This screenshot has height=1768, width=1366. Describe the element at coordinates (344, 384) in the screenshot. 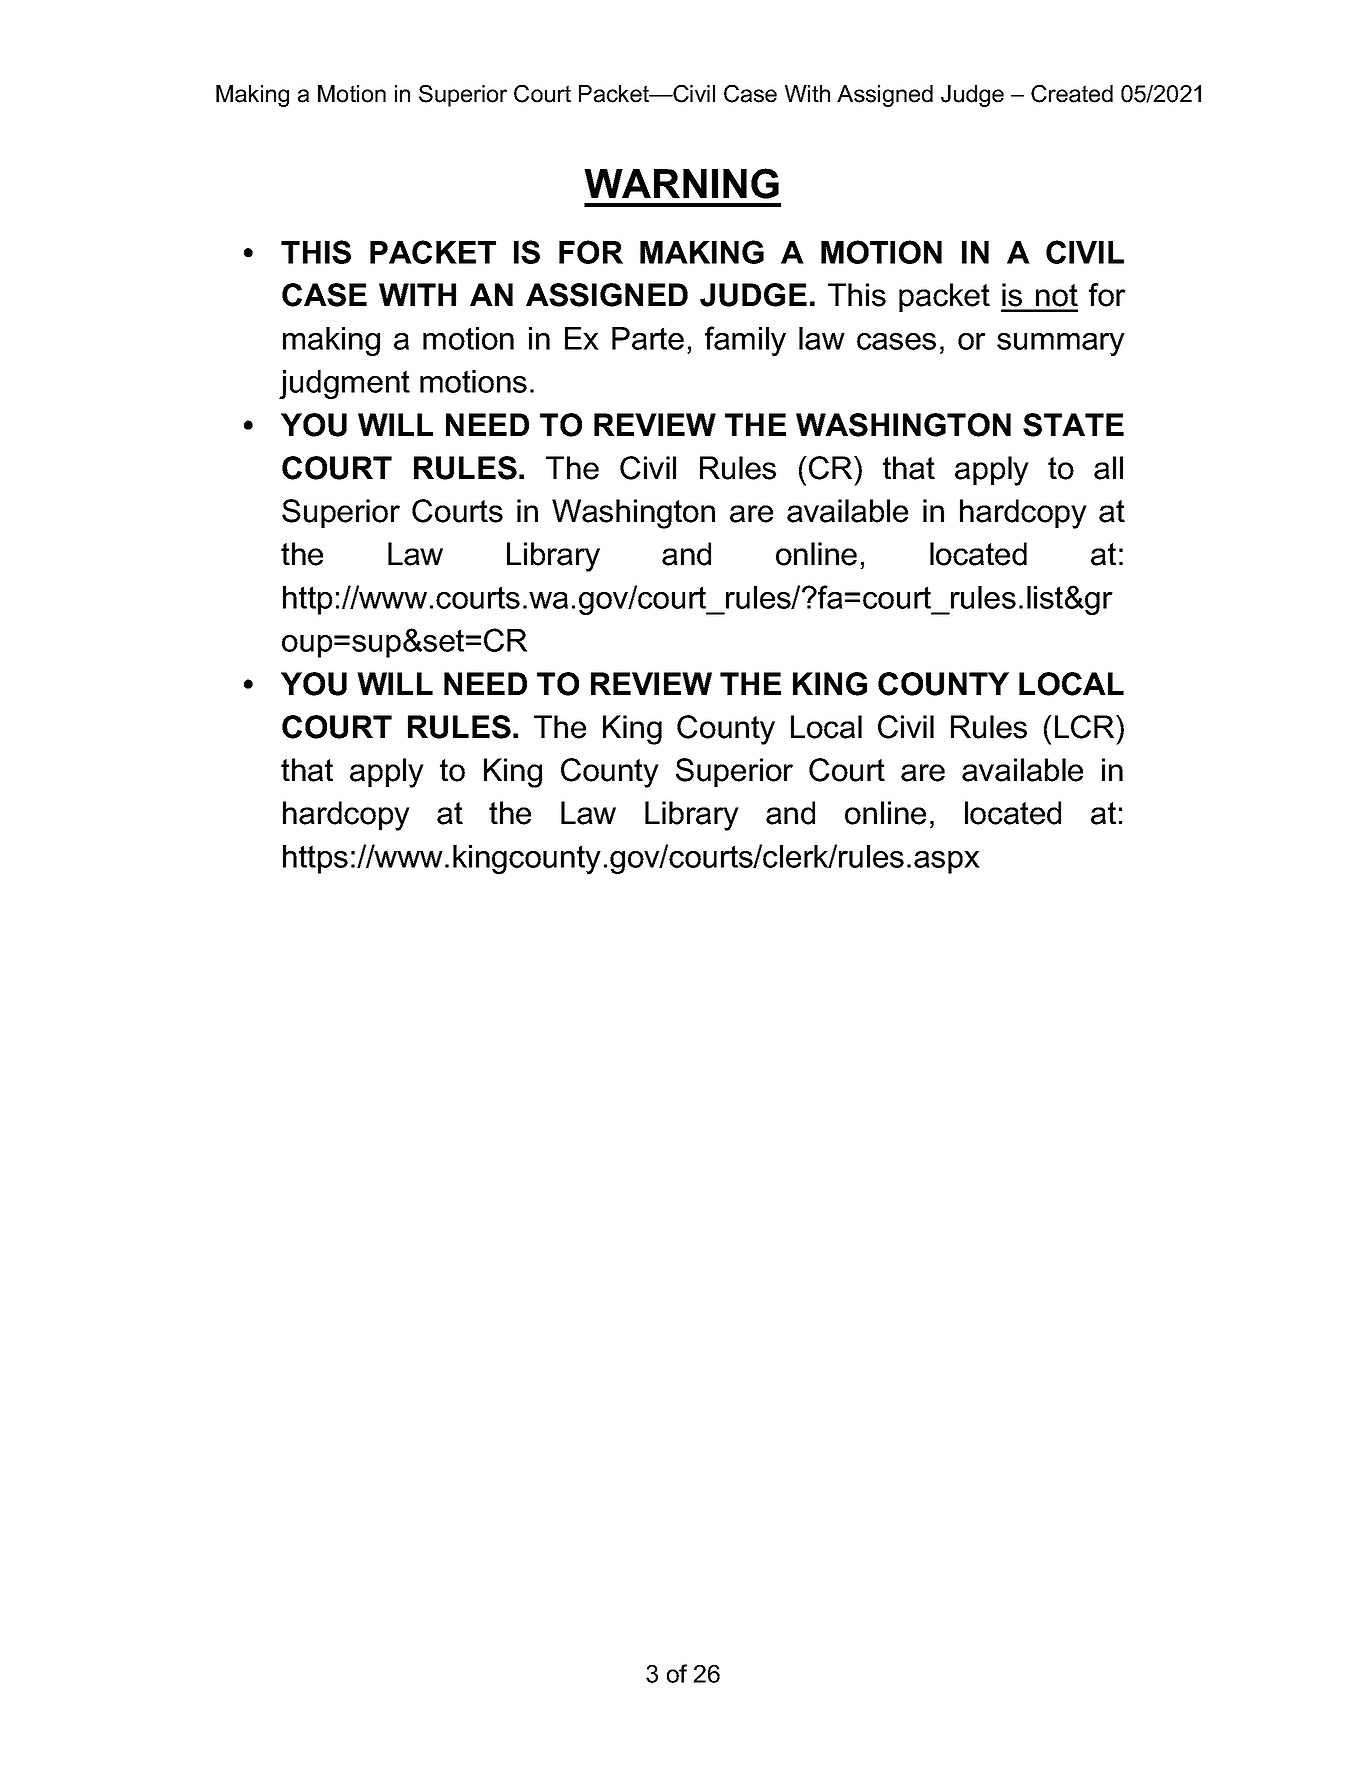

I see `judgment` at that location.
